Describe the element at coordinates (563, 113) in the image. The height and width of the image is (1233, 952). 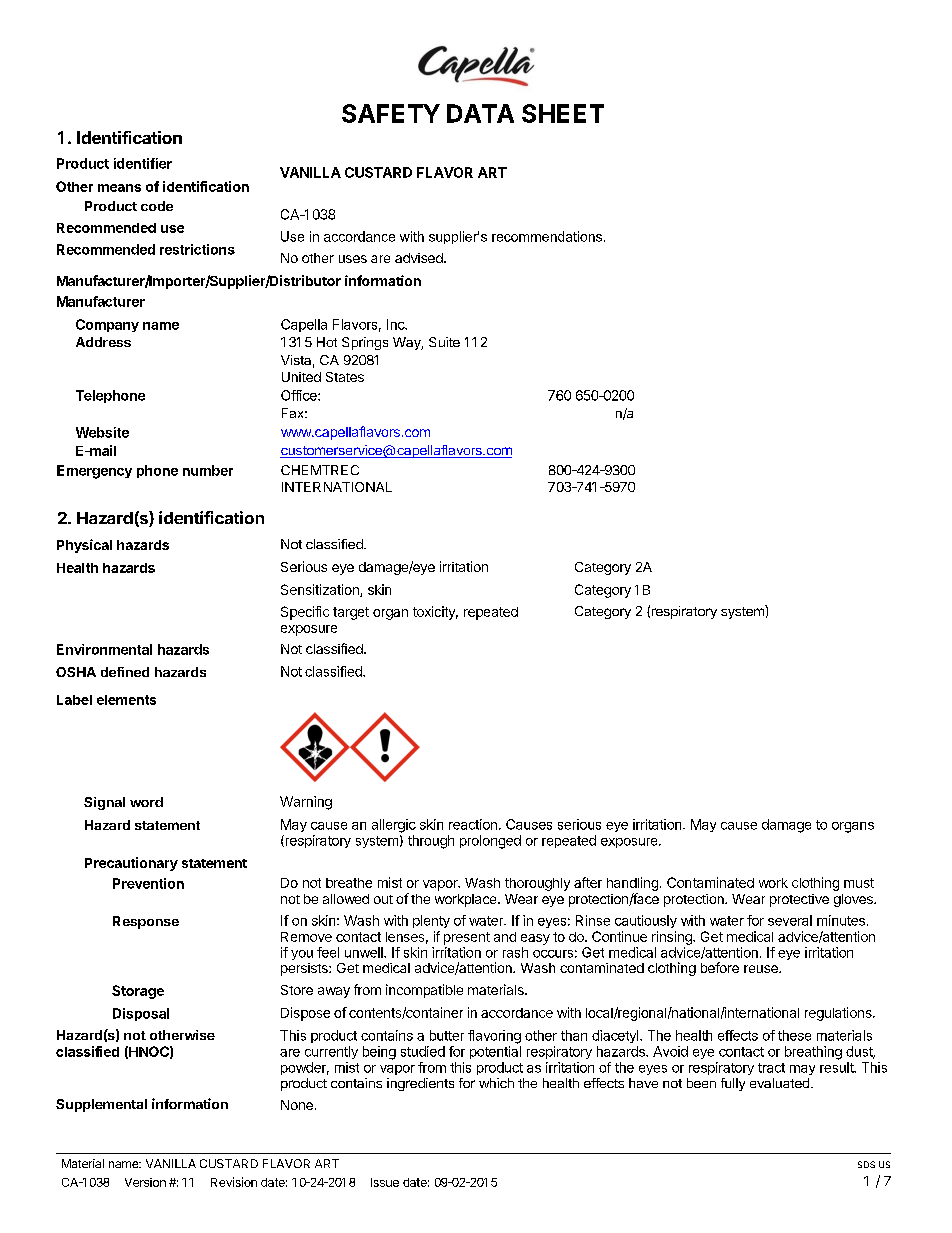
I see `SHEET` at that location.
